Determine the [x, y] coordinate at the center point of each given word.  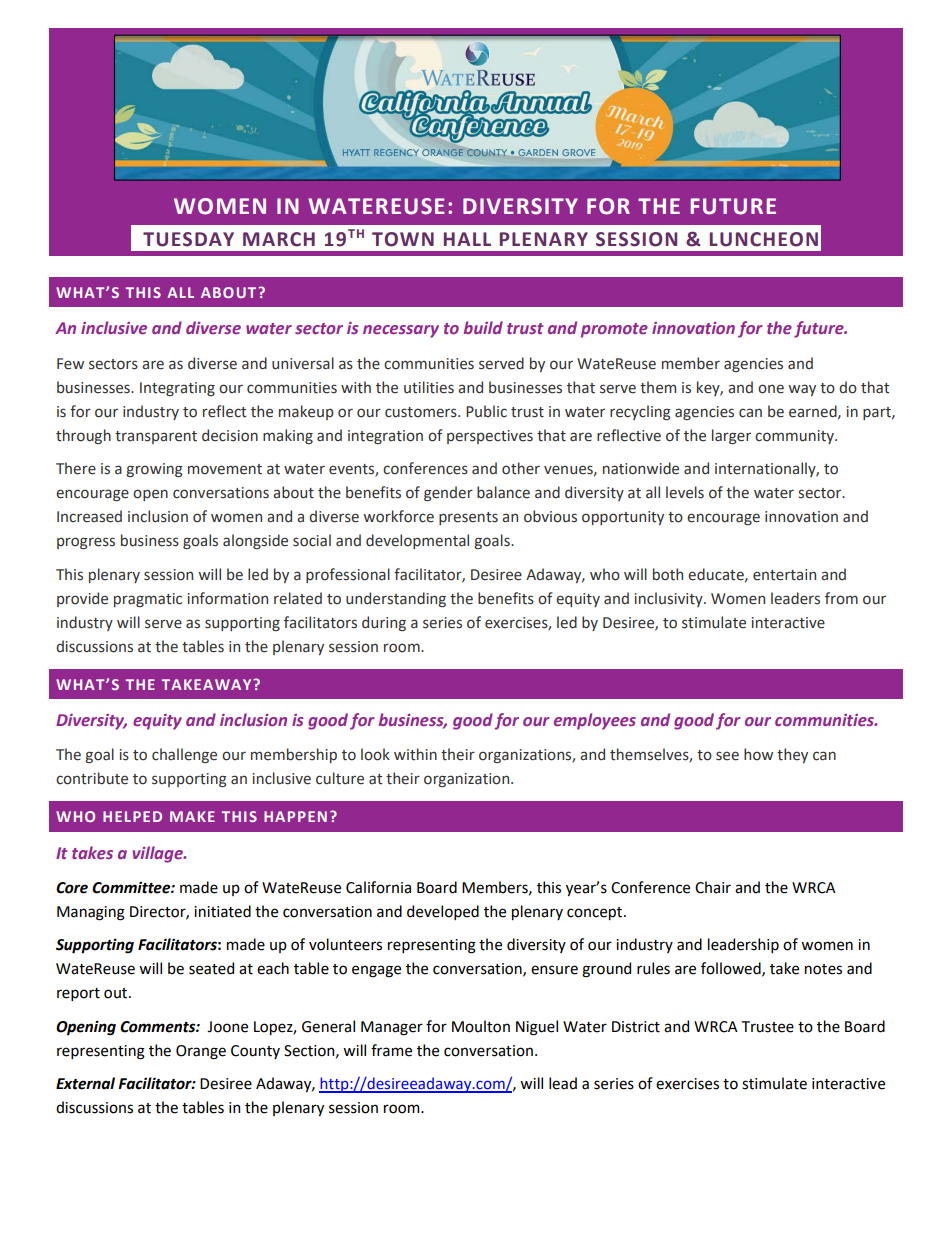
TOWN [403, 239]
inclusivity [670, 599]
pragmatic [148, 600]
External [85, 1083]
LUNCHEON [764, 239]
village [159, 854]
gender [448, 493]
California [378, 887]
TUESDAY [188, 239]
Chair [713, 887]
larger [731, 436]
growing [154, 470]
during [384, 623]
